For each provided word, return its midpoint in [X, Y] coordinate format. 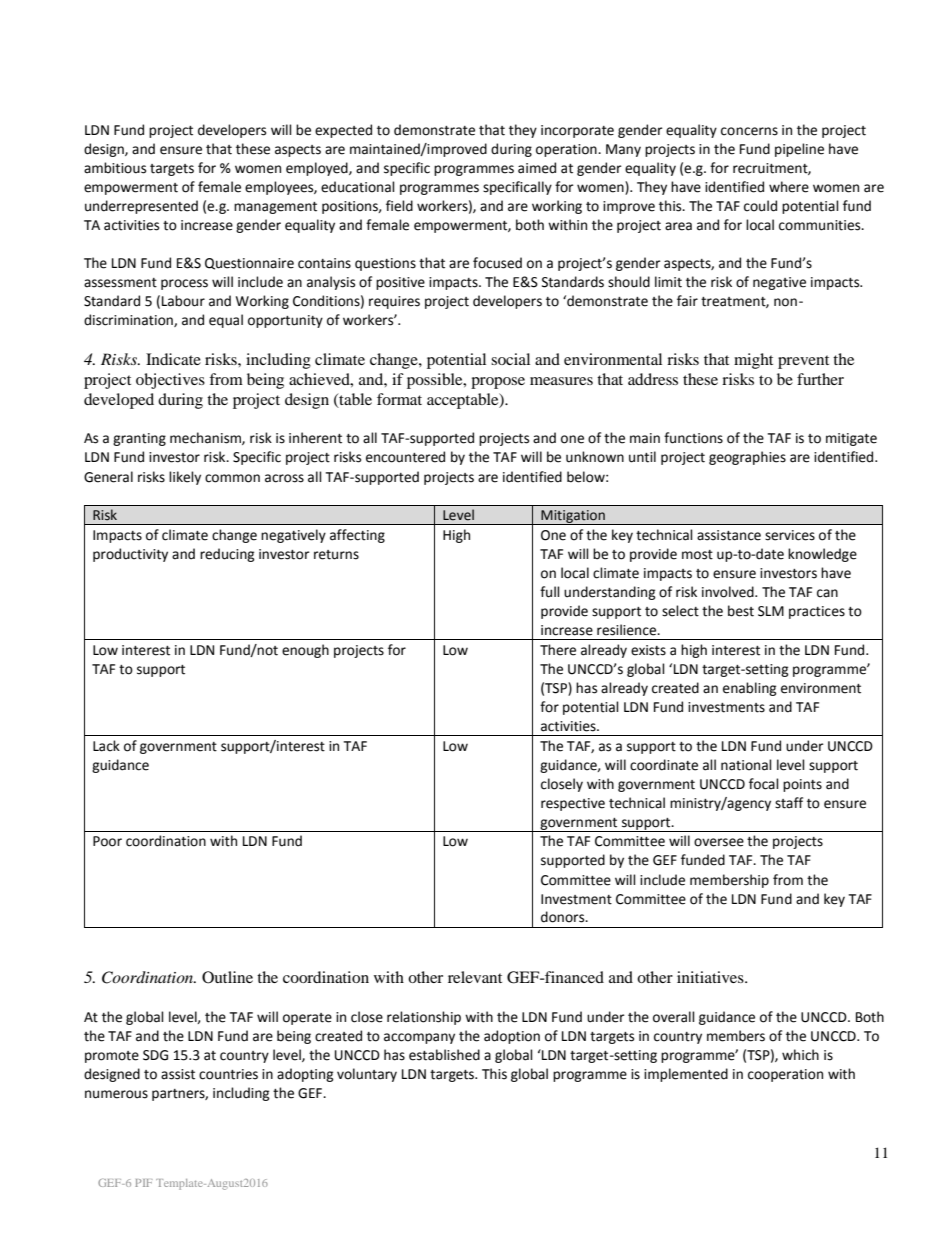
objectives [170, 381]
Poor [107, 841]
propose [498, 383]
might [753, 361]
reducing [227, 555]
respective [573, 804]
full [550, 592]
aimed [537, 168]
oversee [719, 842]
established [444, 1055]
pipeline [799, 150]
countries [228, 1074]
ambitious [115, 168]
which [800, 1055]
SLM [771, 611]
